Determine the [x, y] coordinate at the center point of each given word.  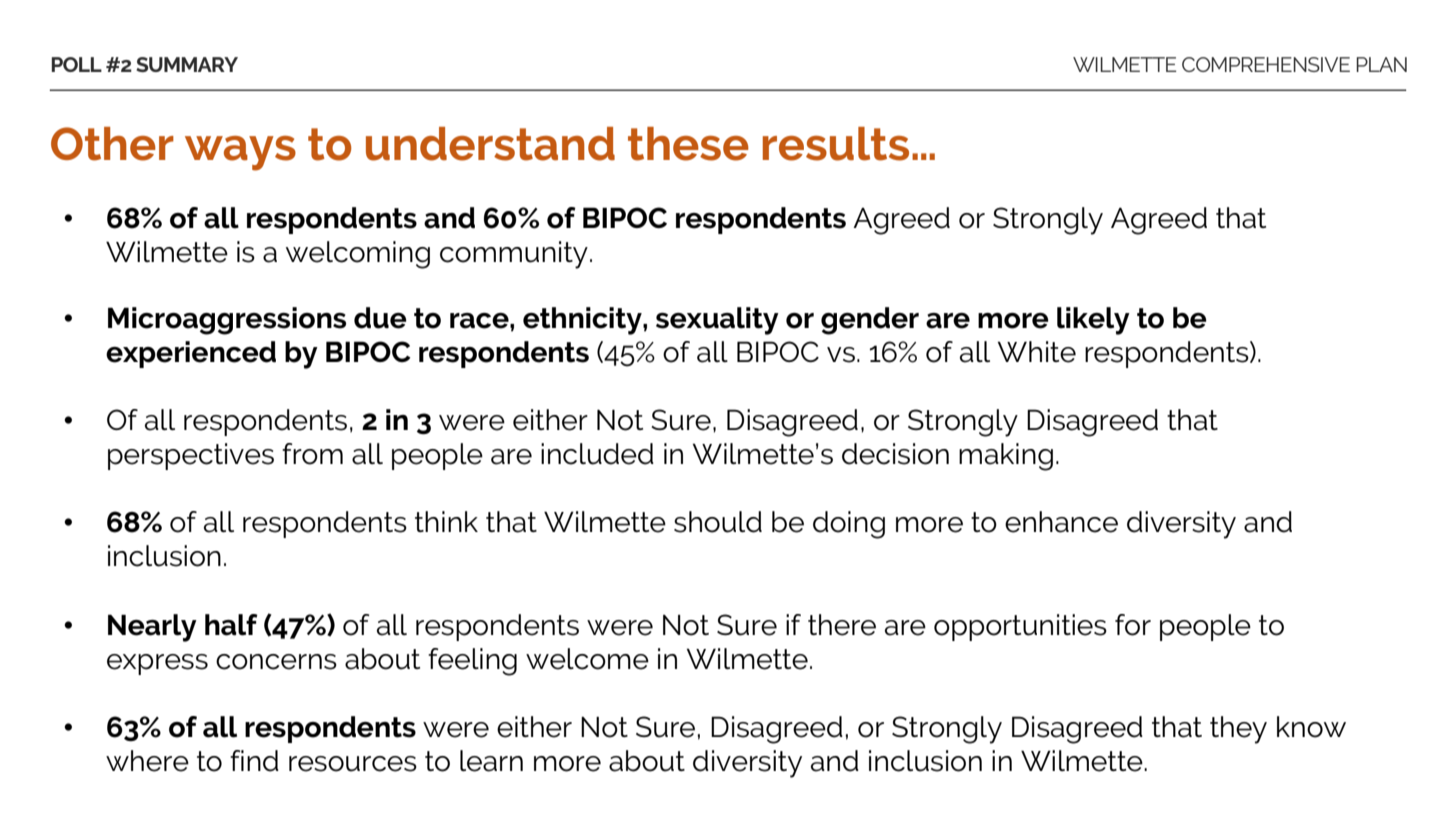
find [254, 761]
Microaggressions [227, 321]
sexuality [717, 321]
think [446, 521]
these [688, 144]
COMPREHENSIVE [1266, 64]
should [718, 522]
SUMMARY [187, 64]
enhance [1061, 522]
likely [1093, 321]
